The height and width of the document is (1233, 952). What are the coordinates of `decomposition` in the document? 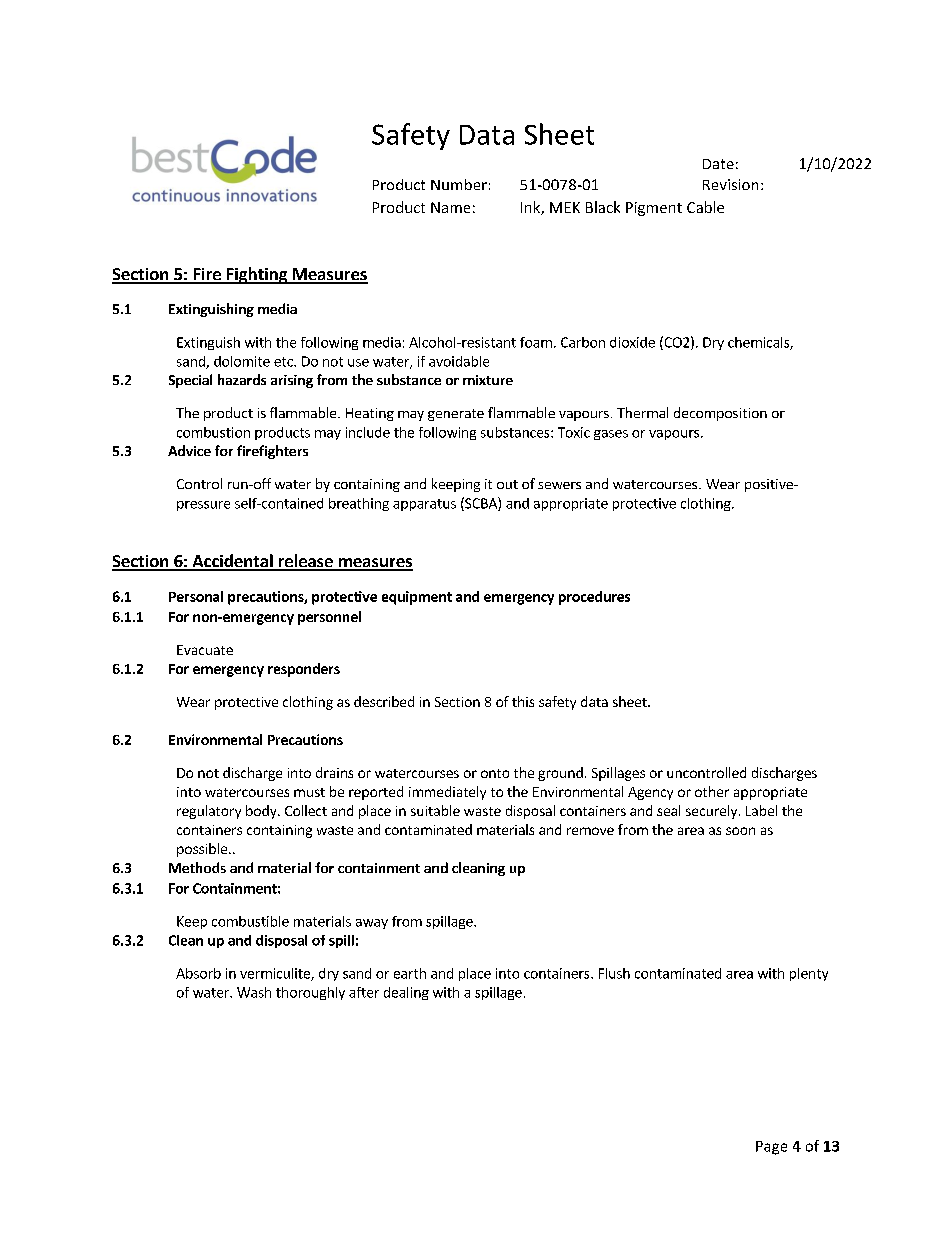 It's located at (720, 414).
